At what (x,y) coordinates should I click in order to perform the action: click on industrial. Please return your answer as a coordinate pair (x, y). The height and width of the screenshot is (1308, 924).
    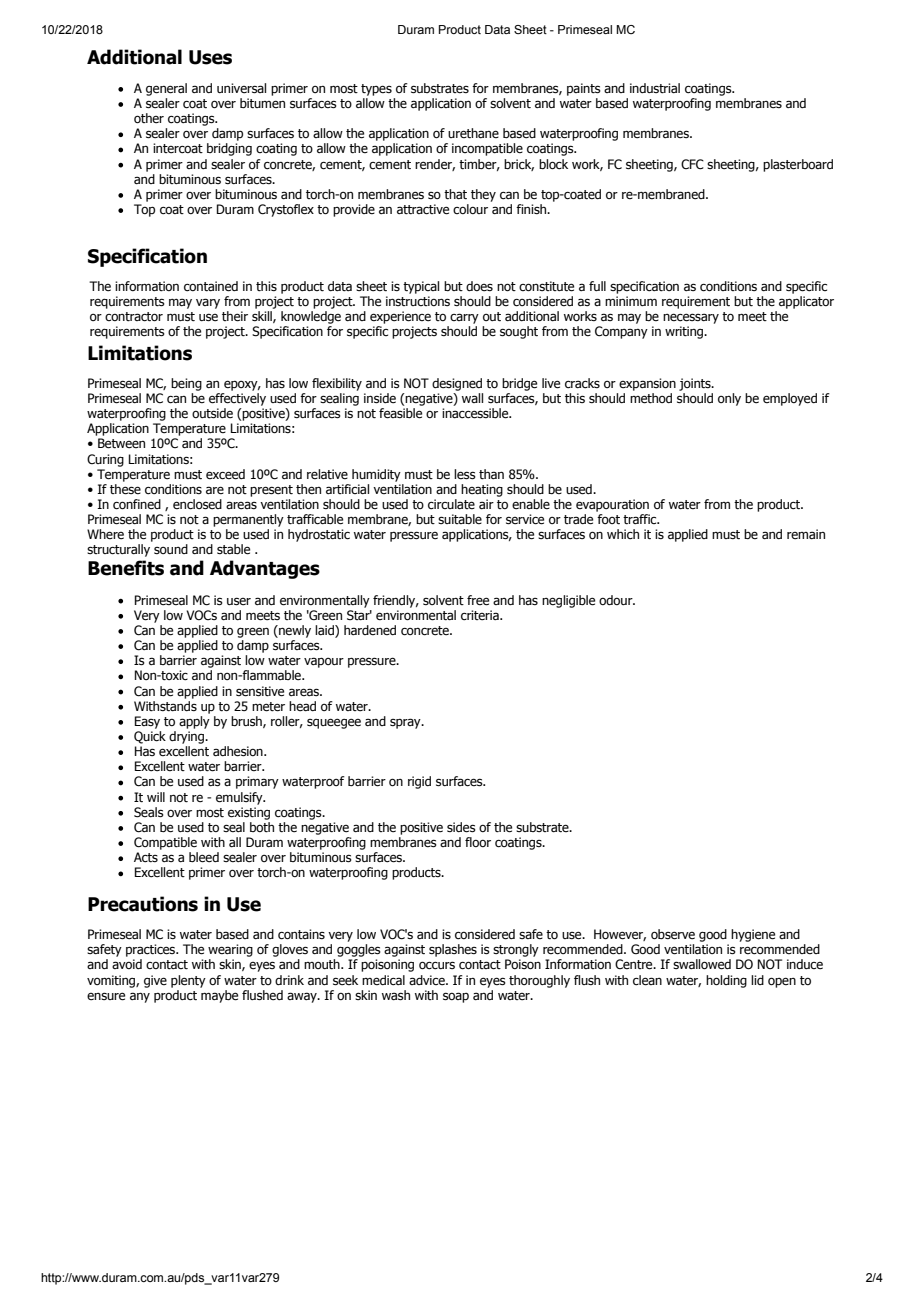
    Looking at the image, I should click on (655, 88).
